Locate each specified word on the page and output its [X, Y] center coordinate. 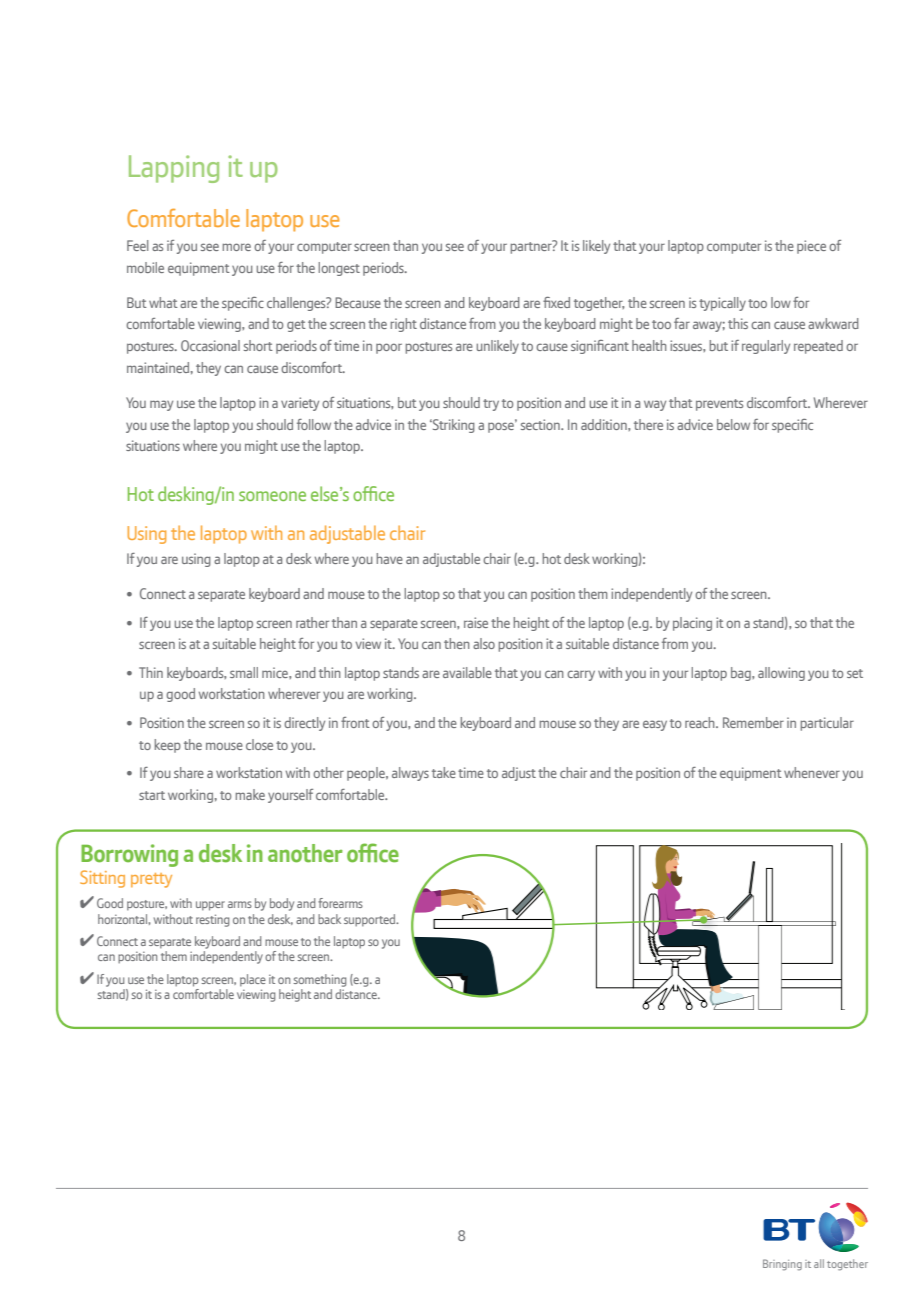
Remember [753, 722]
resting [212, 920]
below [733, 424]
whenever [812, 772]
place [253, 980]
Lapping [174, 169]
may [161, 405]
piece [811, 247]
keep [167, 746]
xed [560, 302]
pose [502, 426]
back [329, 919]
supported [371, 920]
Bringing [782, 1265]
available [467, 672]
